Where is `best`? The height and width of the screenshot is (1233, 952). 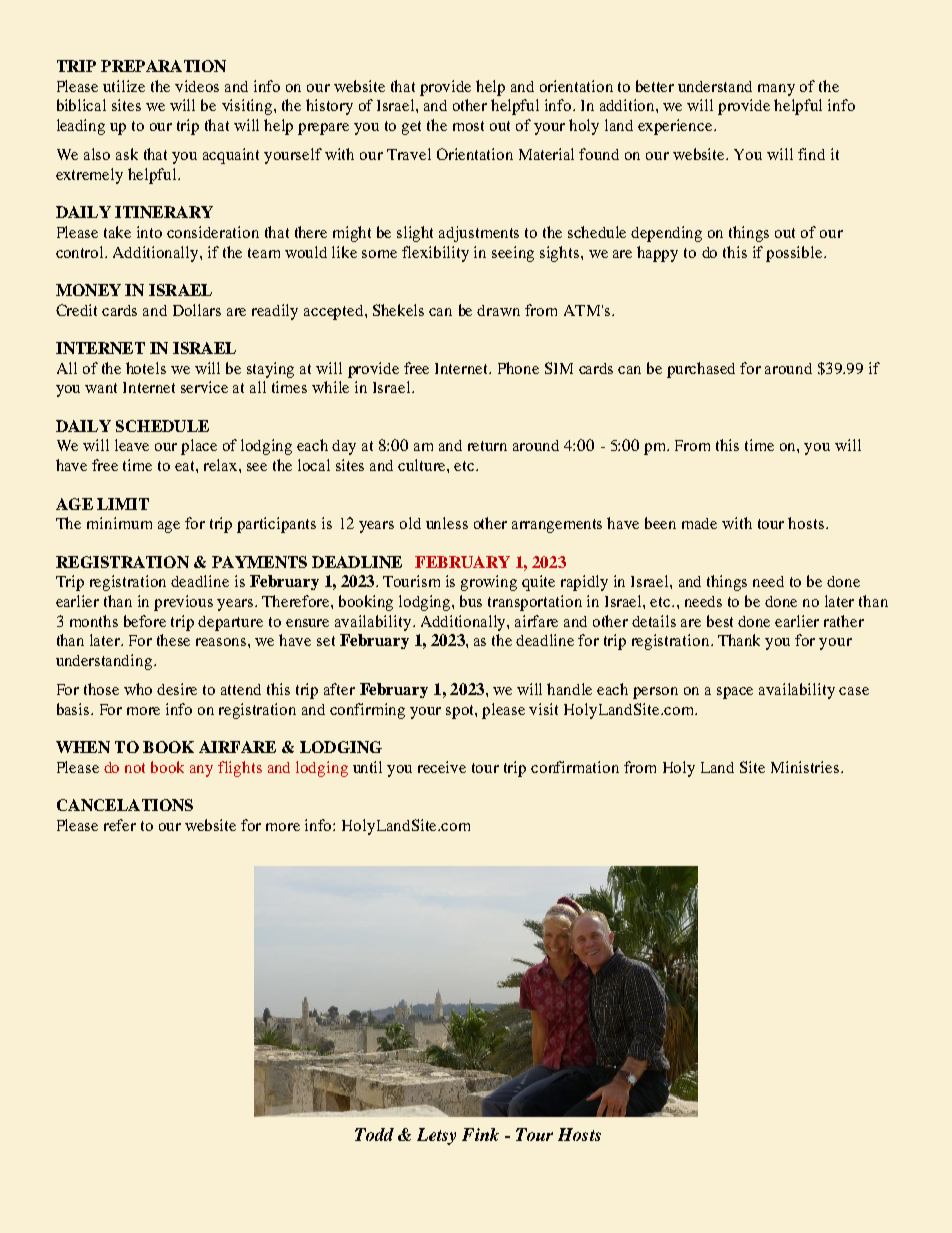 best is located at coordinates (720, 621).
